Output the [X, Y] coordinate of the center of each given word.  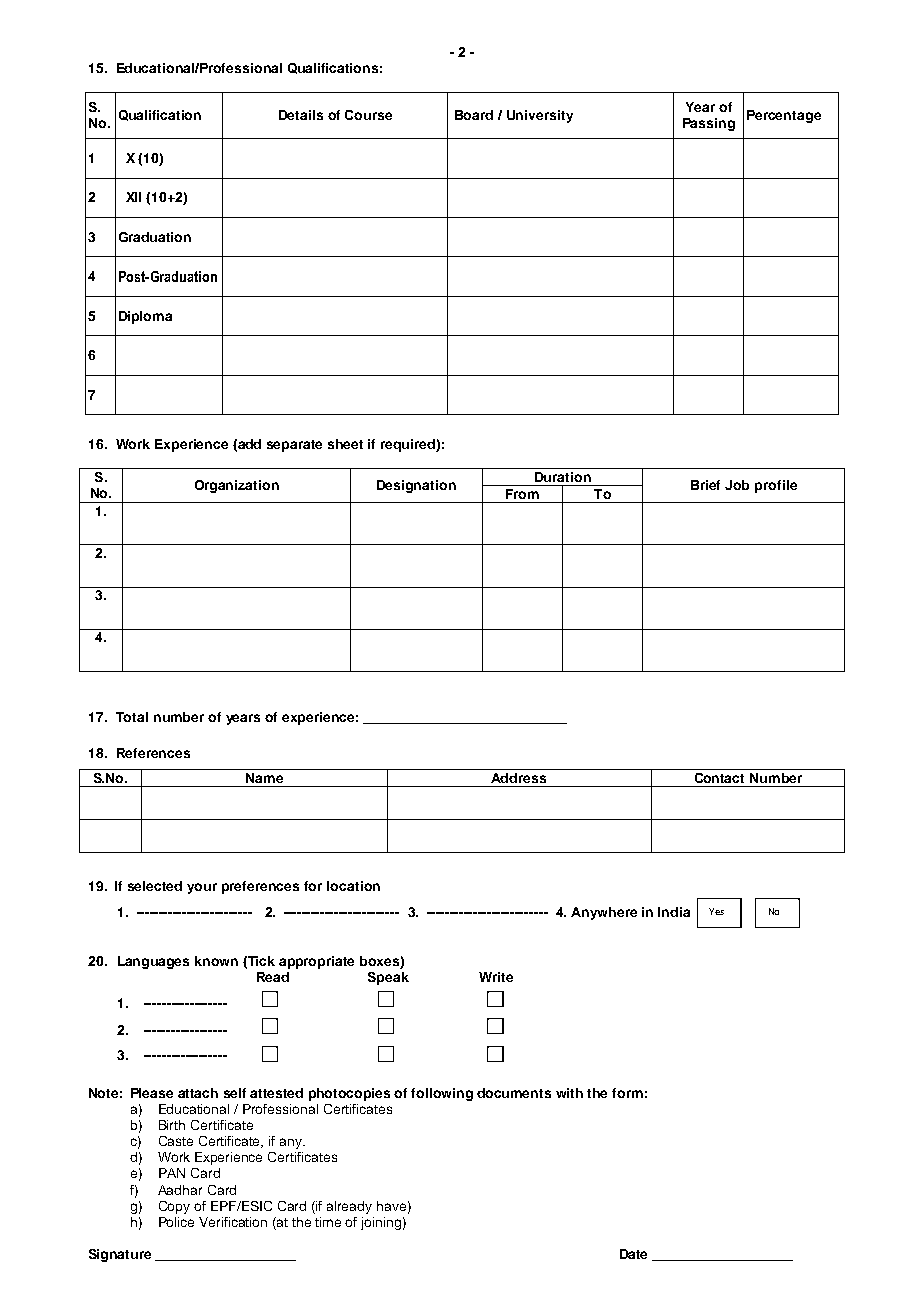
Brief [705, 485]
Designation [416, 486]
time [328, 1222]
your [202, 888]
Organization [237, 486]
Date [633, 1254]
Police [176, 1222]
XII [133, 197]
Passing [709, 124]
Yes [716, 911]
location [353, 886]
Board [474, 115]
